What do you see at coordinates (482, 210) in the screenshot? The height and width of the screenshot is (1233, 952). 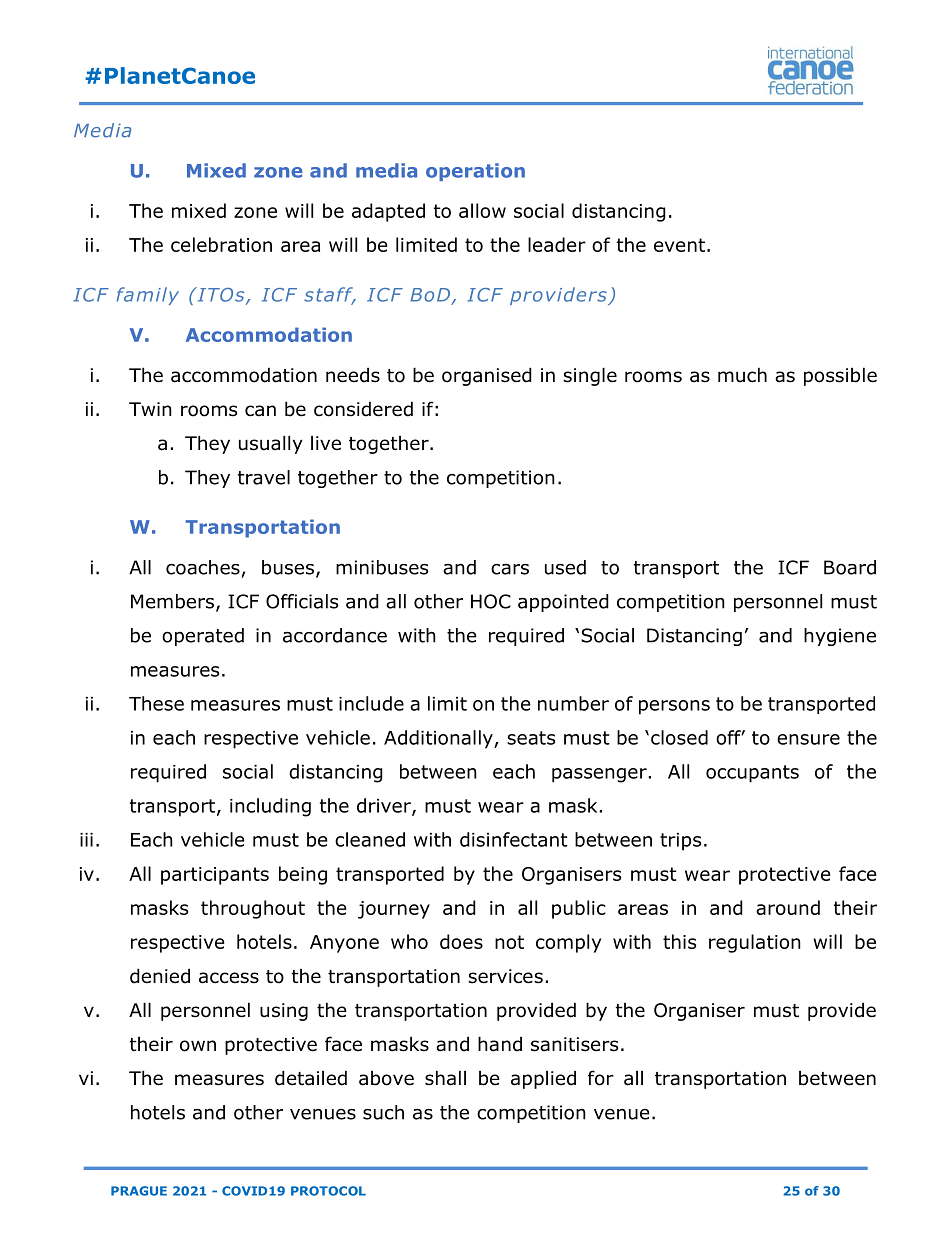 I see `allow` at bounding box center [482, 210].
